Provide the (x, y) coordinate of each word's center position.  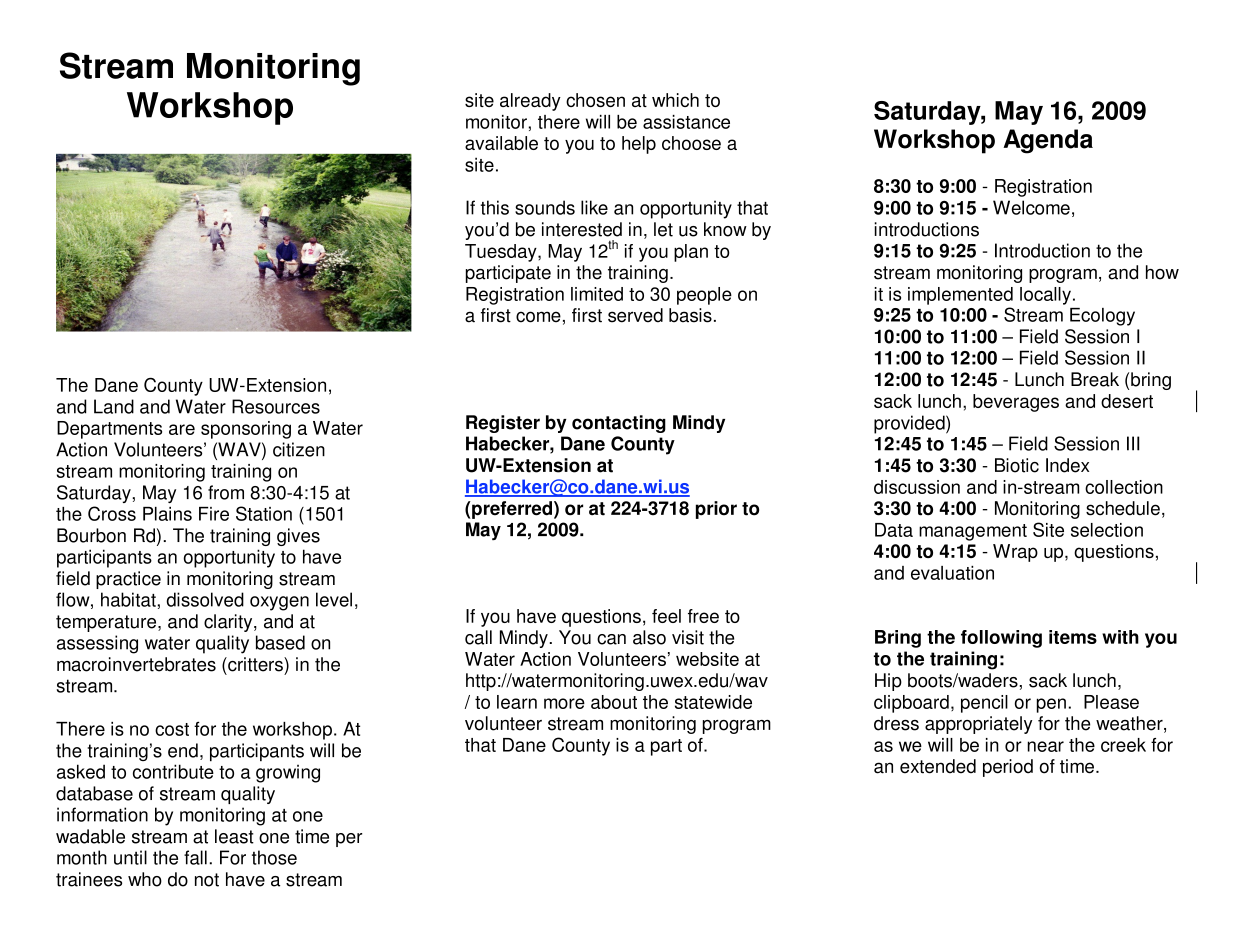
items (1073, 637)
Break (1095, 379)
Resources (276, 406)
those (274, 857)
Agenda (1048, 141)
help (639, 145)
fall (195, 857)
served (635, 315)
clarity (229, 623)
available (501, 143)
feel (666, 616)
